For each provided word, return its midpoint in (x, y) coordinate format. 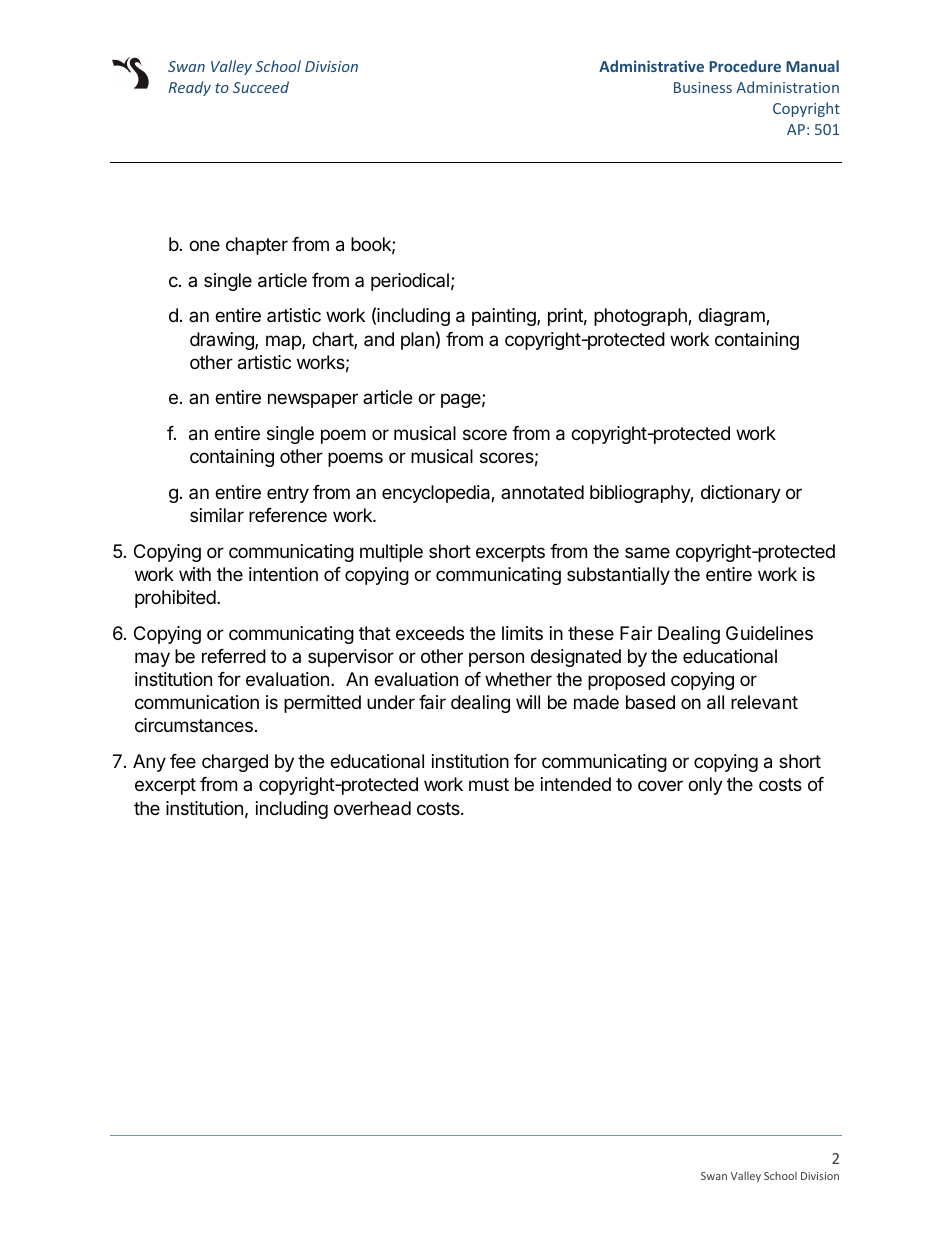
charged (235, 763)
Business (703, 87)
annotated (542, 492)
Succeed (261, 87)
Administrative (651, 66)
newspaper (313, 400)
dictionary (741, 494)
